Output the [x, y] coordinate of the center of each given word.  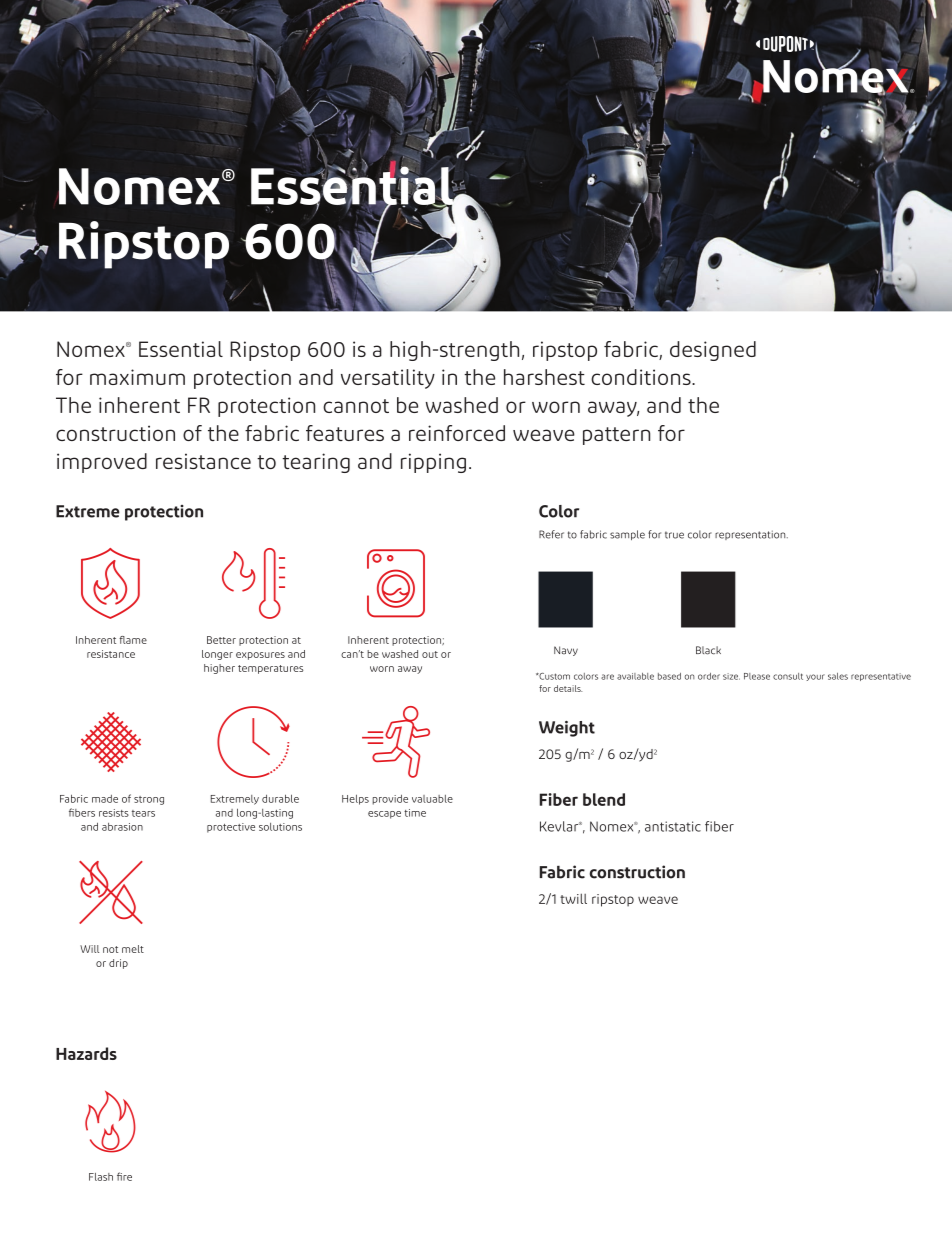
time [415, 813]
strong [149, 800]
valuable [432, 799]
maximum [137, 377]
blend [604, 799]
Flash [101, 1177]
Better [221, 640]
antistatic [673, 826]
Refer [551, 534]
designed [713, 351]
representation [751, 535]
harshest [544, 377]
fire [124, 1176]
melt [133, 949]
